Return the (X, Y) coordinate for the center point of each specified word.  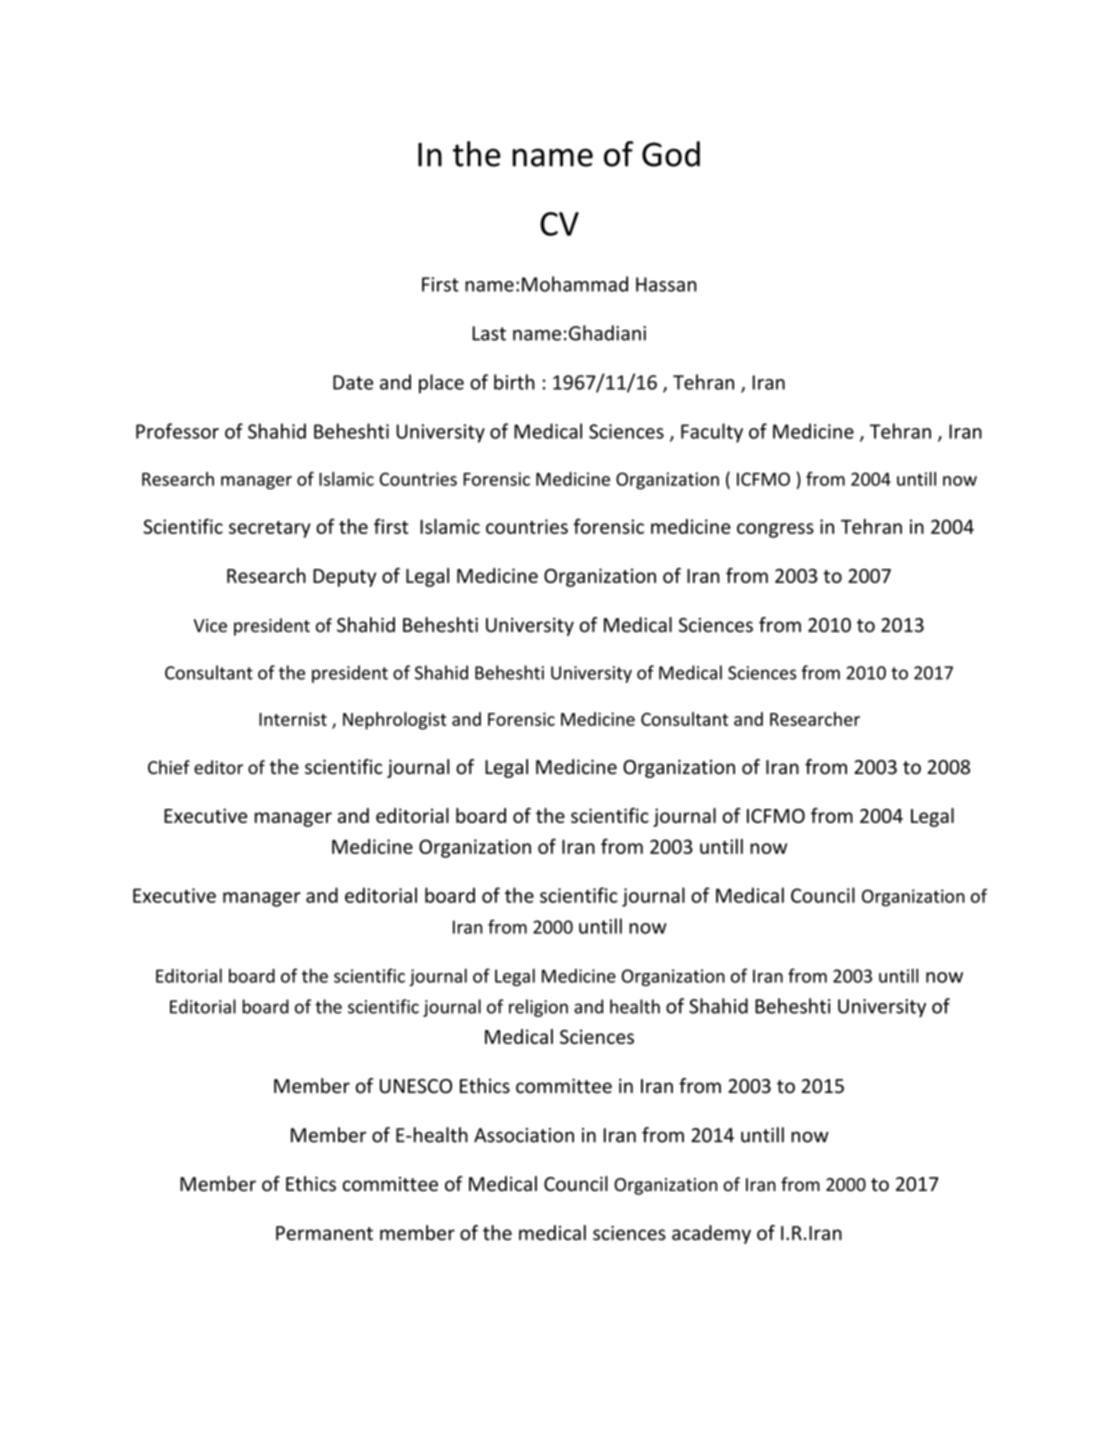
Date (353, 382)
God (671, 154)
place (441, 384)
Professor (177, 431)
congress (775, 530)
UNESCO (416, 1086)
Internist (293, 719)
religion (538, 1008)
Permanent (324, 1233)
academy (711, 1234)
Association (524, 1135)
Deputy (344, 578)
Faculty (712, 433)
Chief (169, 767)
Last (489, 333)
